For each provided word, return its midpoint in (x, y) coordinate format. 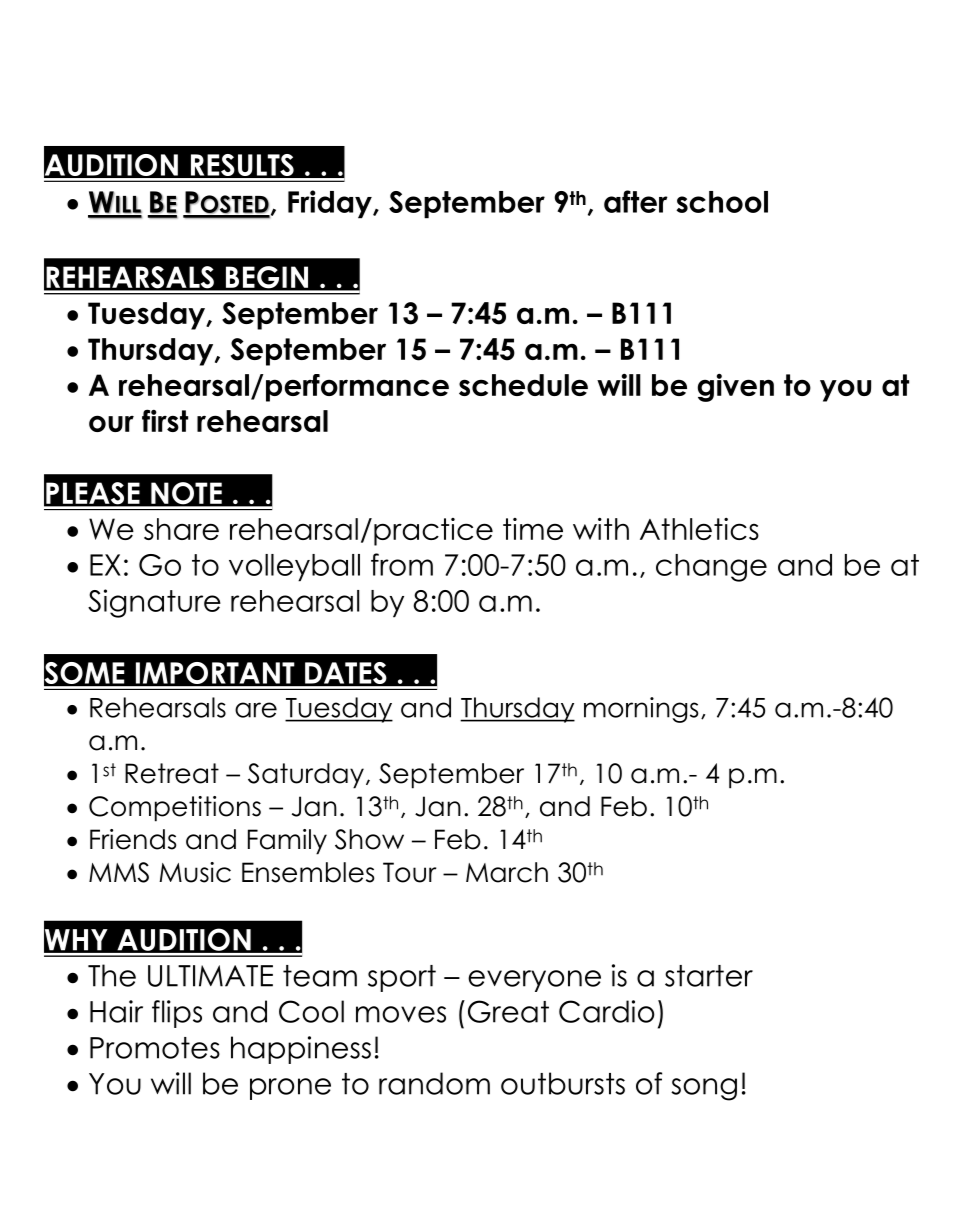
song (704, 1089)
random (434, 1083)
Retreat (172, 773)
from (402, 564)
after (636, 201)
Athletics (699, 529)
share (181, 529)
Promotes (155, 1048)
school (722, 202)
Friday (331, 204)
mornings (641, 710)
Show (369, 839)
